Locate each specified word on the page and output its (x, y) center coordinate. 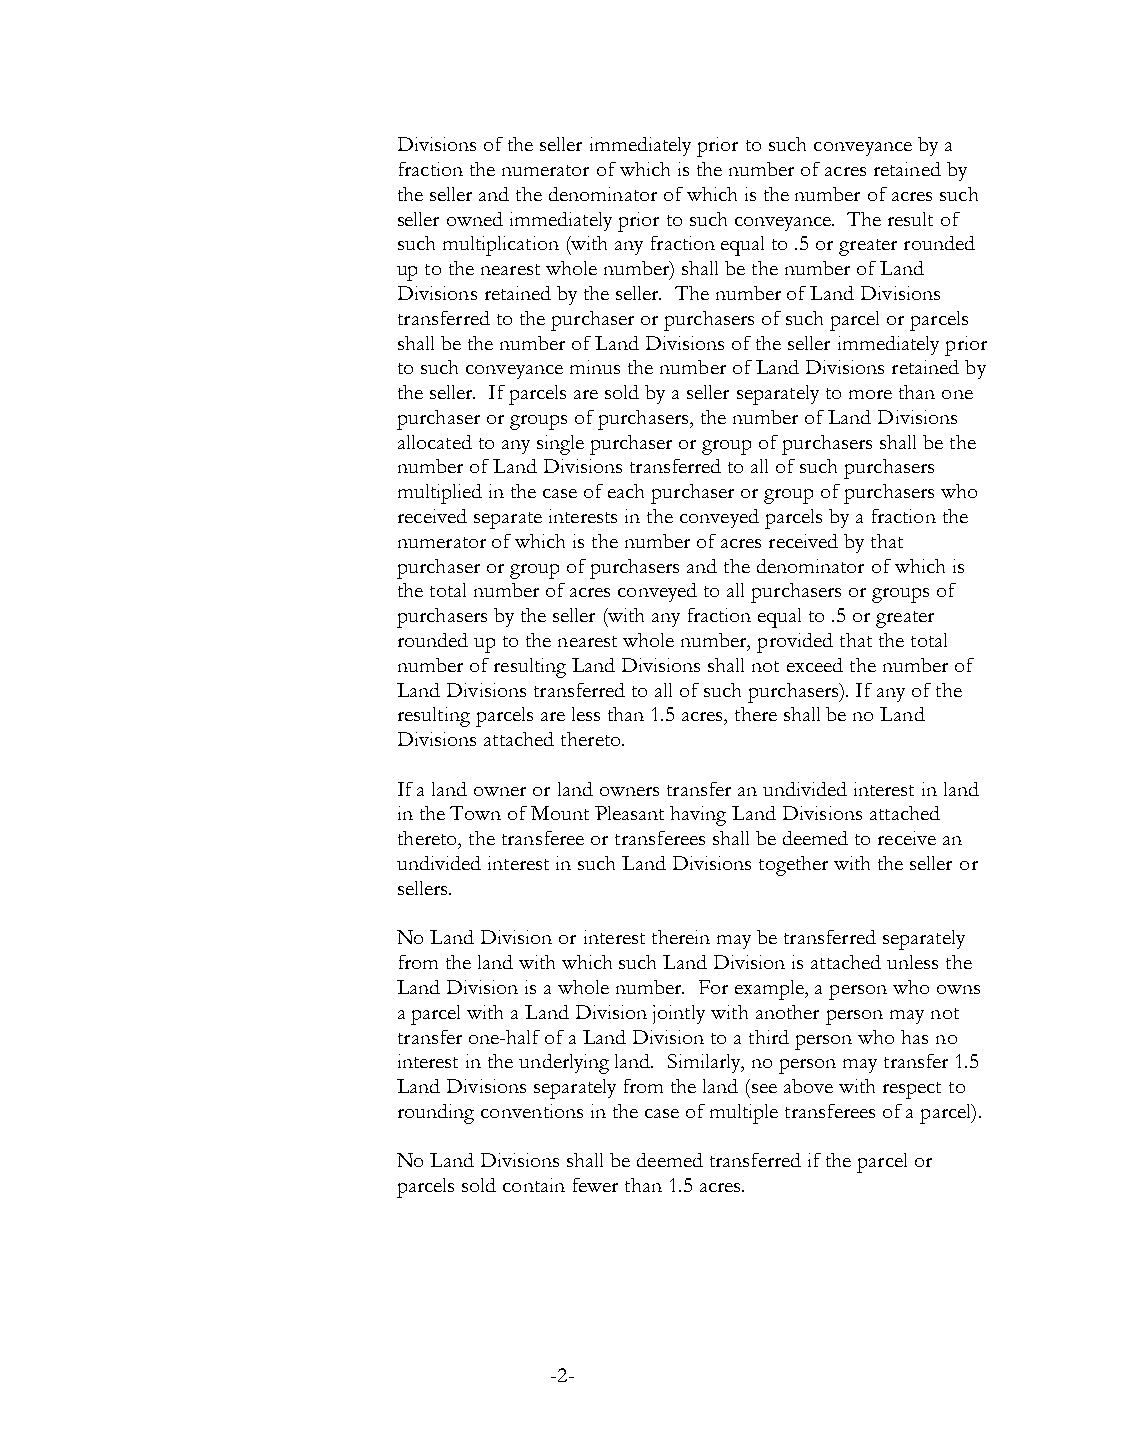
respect (912, 1090)
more (870, 394)
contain (534, 1185)
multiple (744, 1114)
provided (795, 643)
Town (475, 813)
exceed (815, 665)
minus (595, 367)
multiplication (501, 246)
